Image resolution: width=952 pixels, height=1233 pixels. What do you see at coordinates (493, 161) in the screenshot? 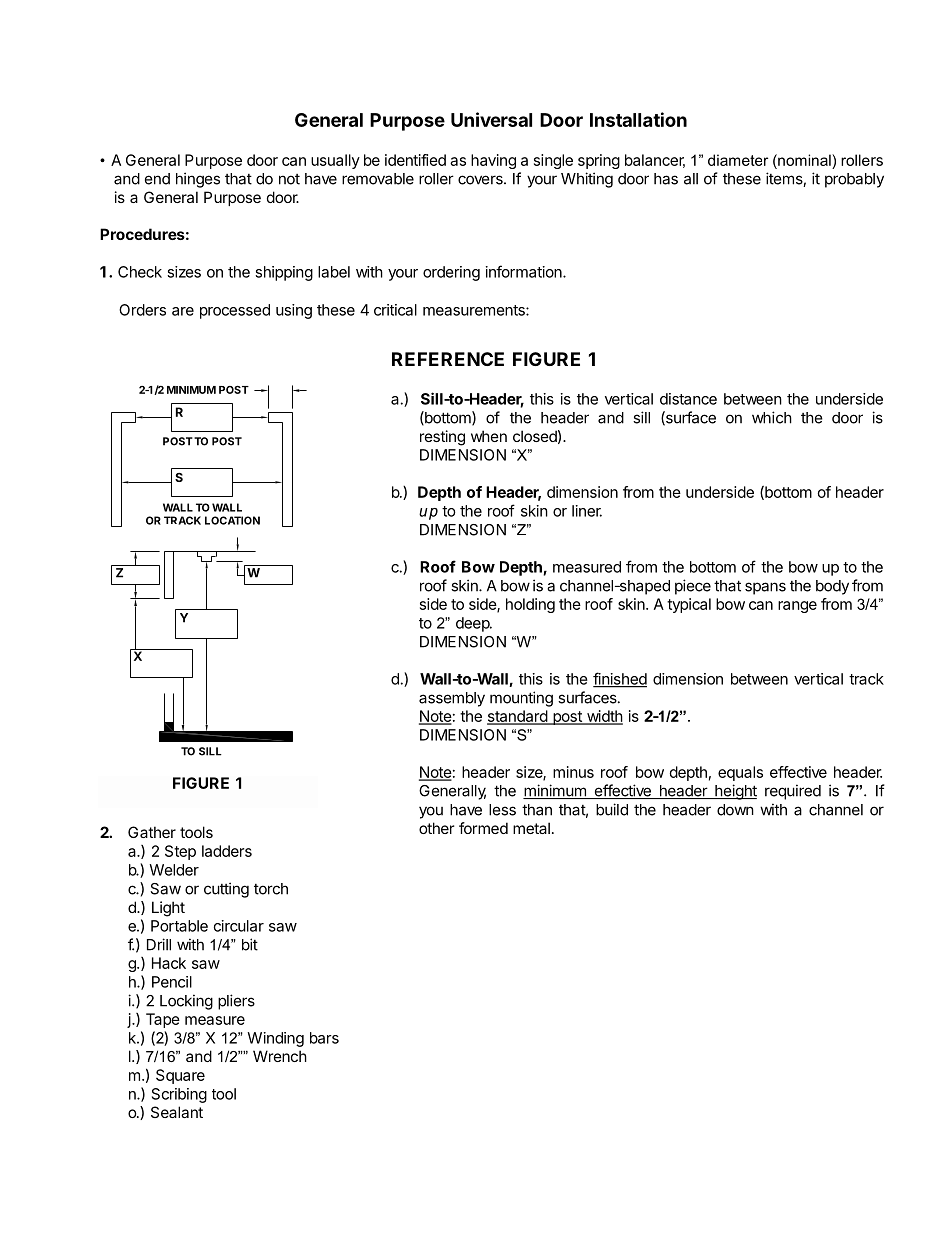
I see `having` at bounding box center [493, 161].
